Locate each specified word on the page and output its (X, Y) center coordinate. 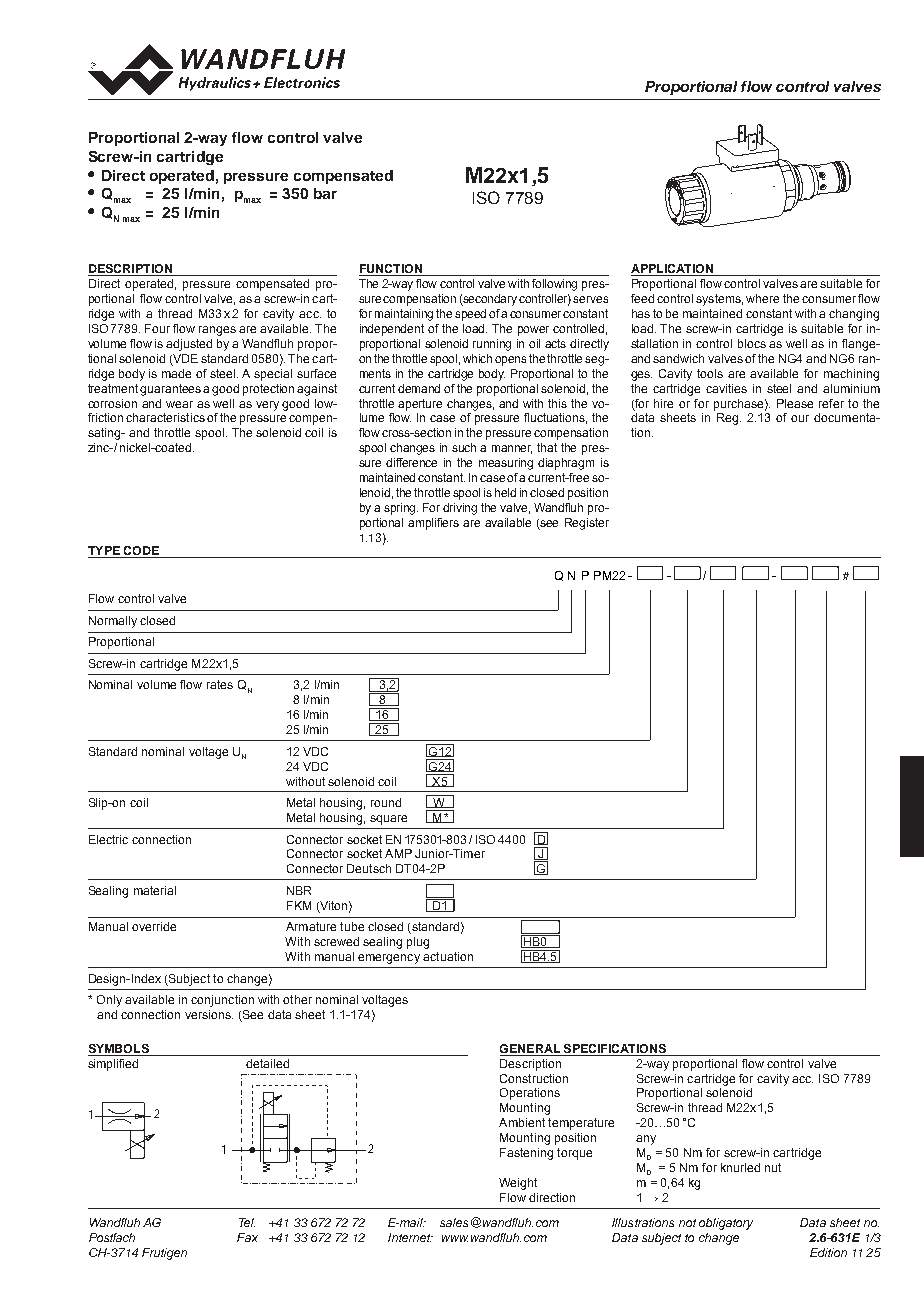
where (762, 298)
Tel (247, 1222)
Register (587, 524)
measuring (506, 464)
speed (470, 315)
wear (179, 404)
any (646, 1140)
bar (325, 193)
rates (220, 684)
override (154, 926)
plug (418, 943)
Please (795, 403)
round (386, 802)
